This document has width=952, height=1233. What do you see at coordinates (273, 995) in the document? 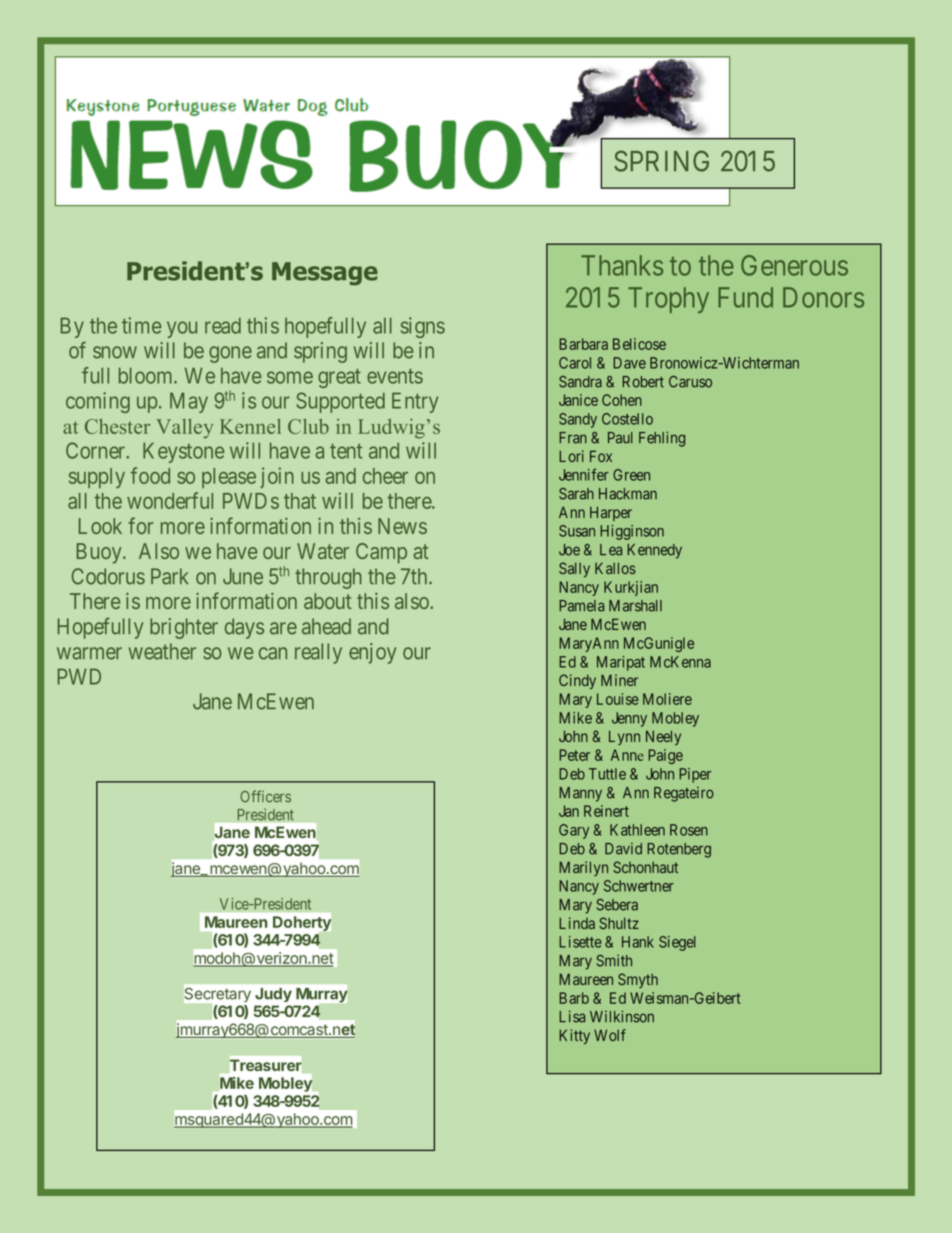
I see `Judy` at bounding box center [273, 995].
